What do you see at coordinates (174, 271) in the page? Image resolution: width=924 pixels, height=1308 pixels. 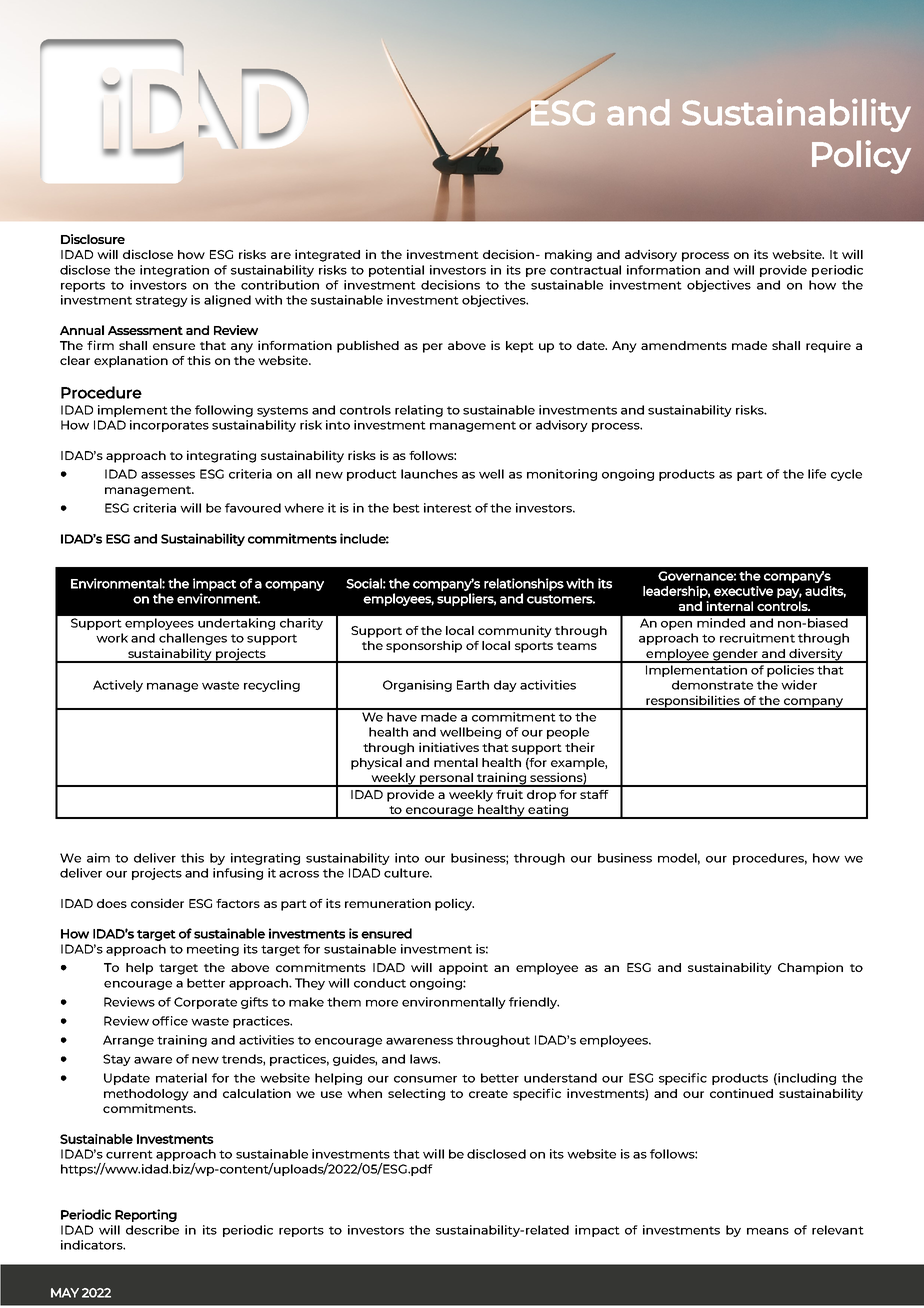 I see `integration` at bounding box center [174, 271].
